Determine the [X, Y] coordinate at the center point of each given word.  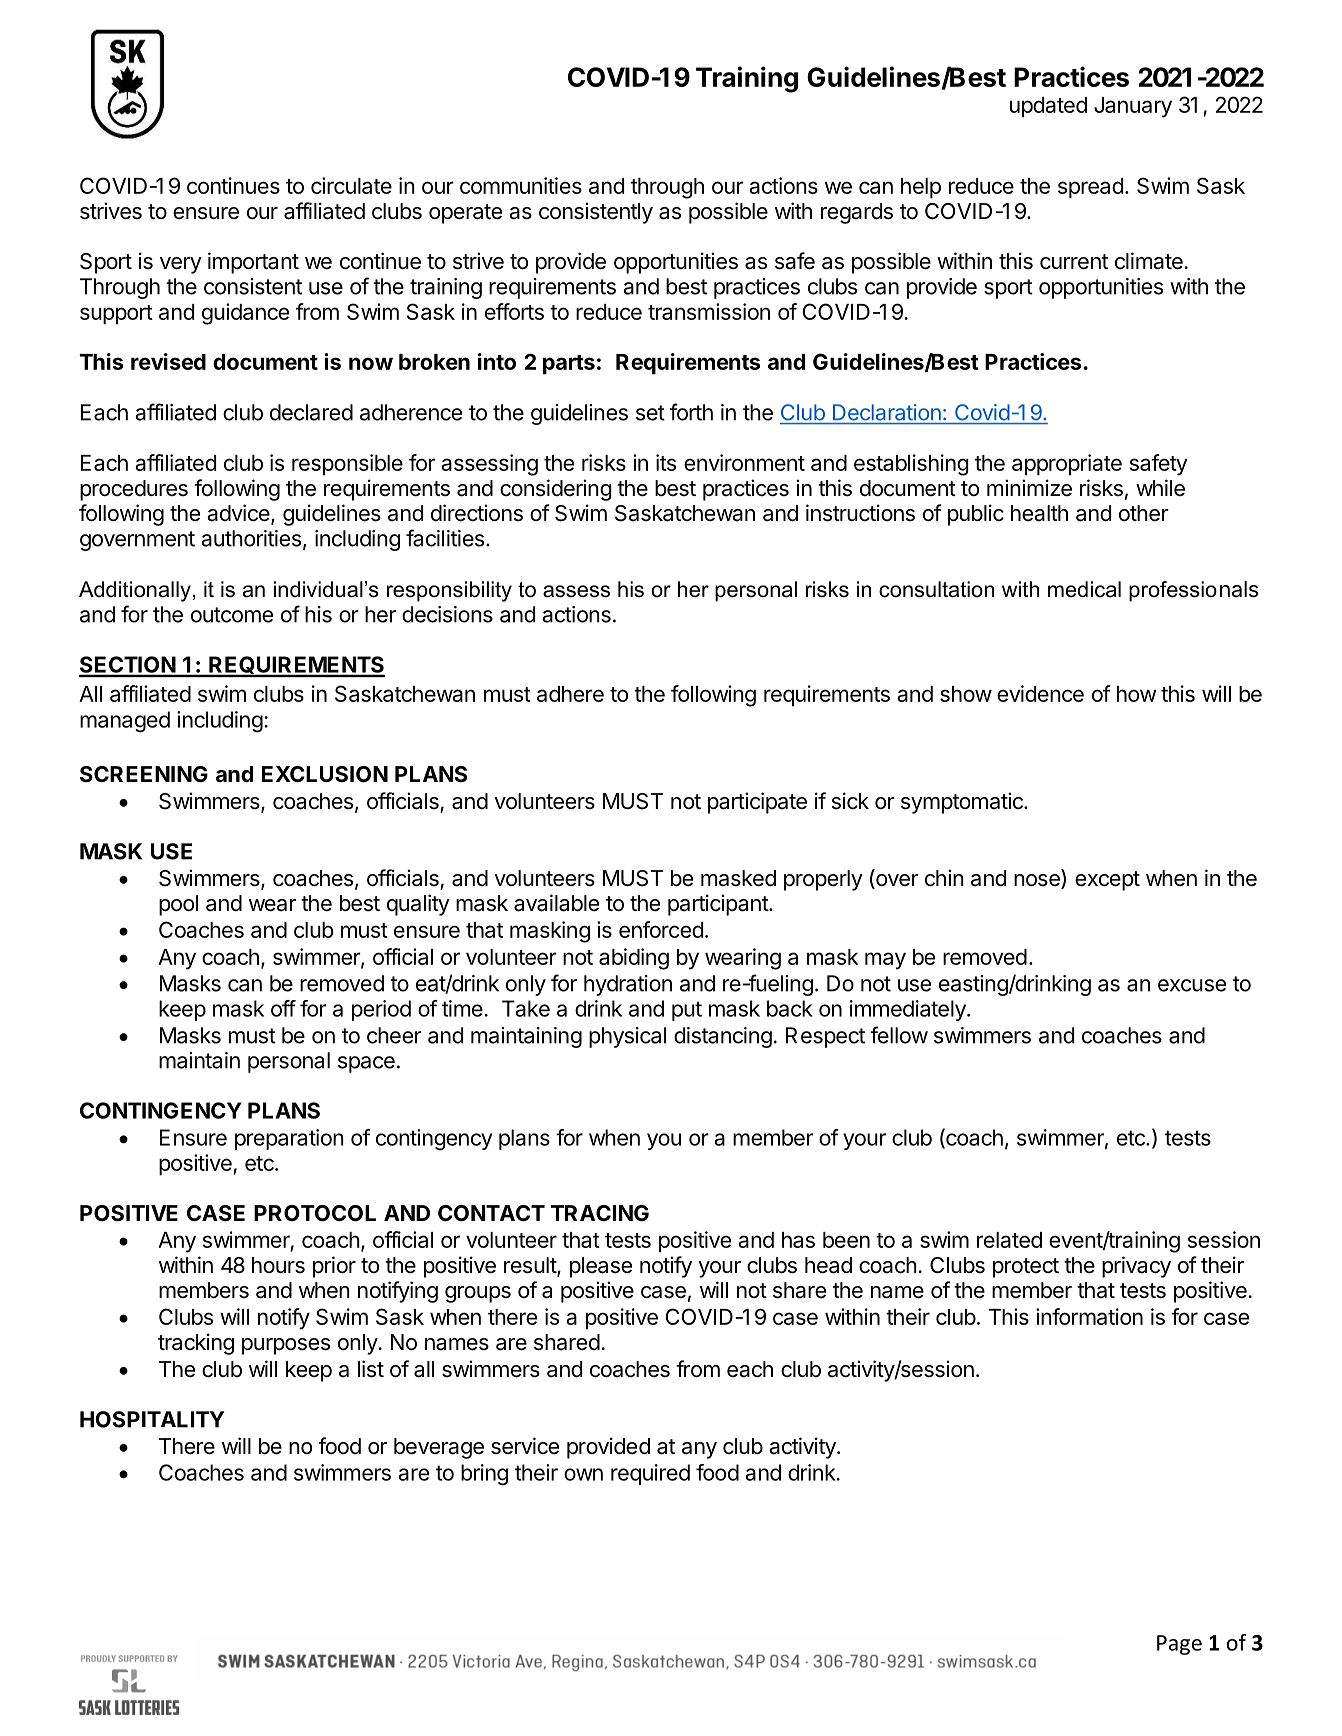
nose [1038, 881]
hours [278, 1265]
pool [178, 905]
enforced [661, 929]
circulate [351, 185]
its [666, 462]
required [650, 1474]
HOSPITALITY [152, 1419]
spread [1090, 188]
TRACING [600, 1213]
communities [521, 185]
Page [1179, 1645]
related [1009, 1240]
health [1039, 513]
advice [238, 513]
